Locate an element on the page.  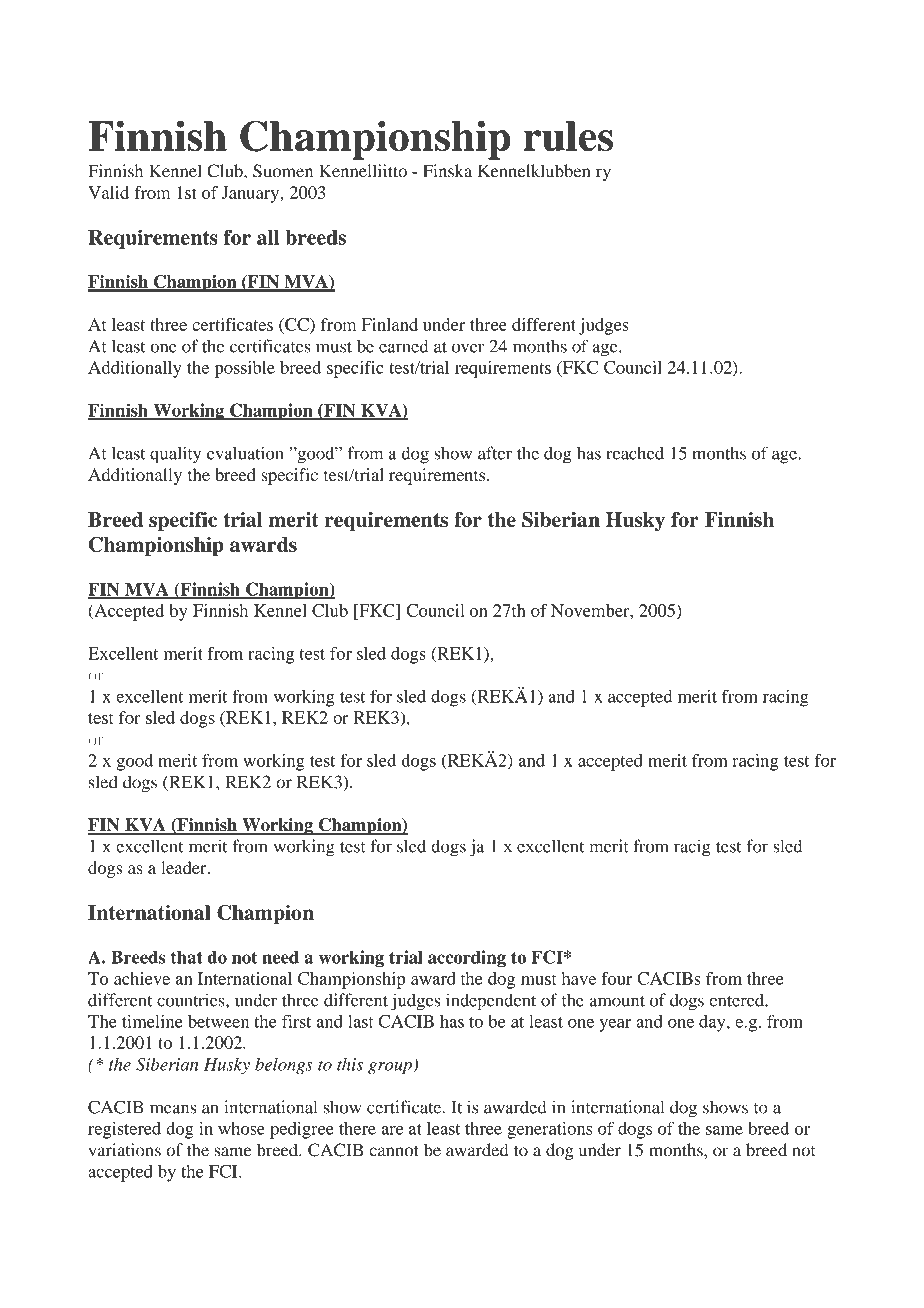
rules is located at coordinates (568, 136).
